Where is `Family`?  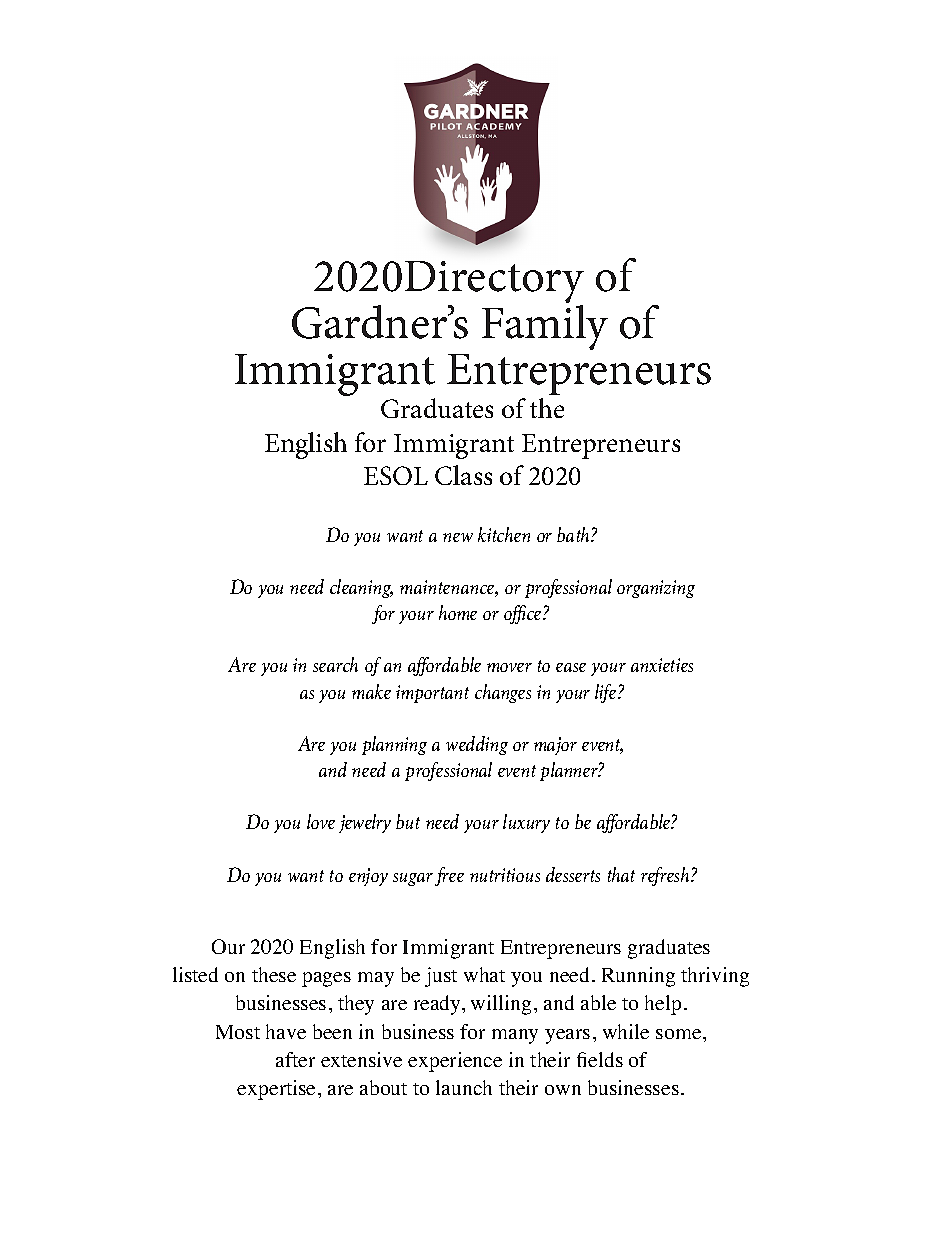
Family is located at coordinates (545, 326).
